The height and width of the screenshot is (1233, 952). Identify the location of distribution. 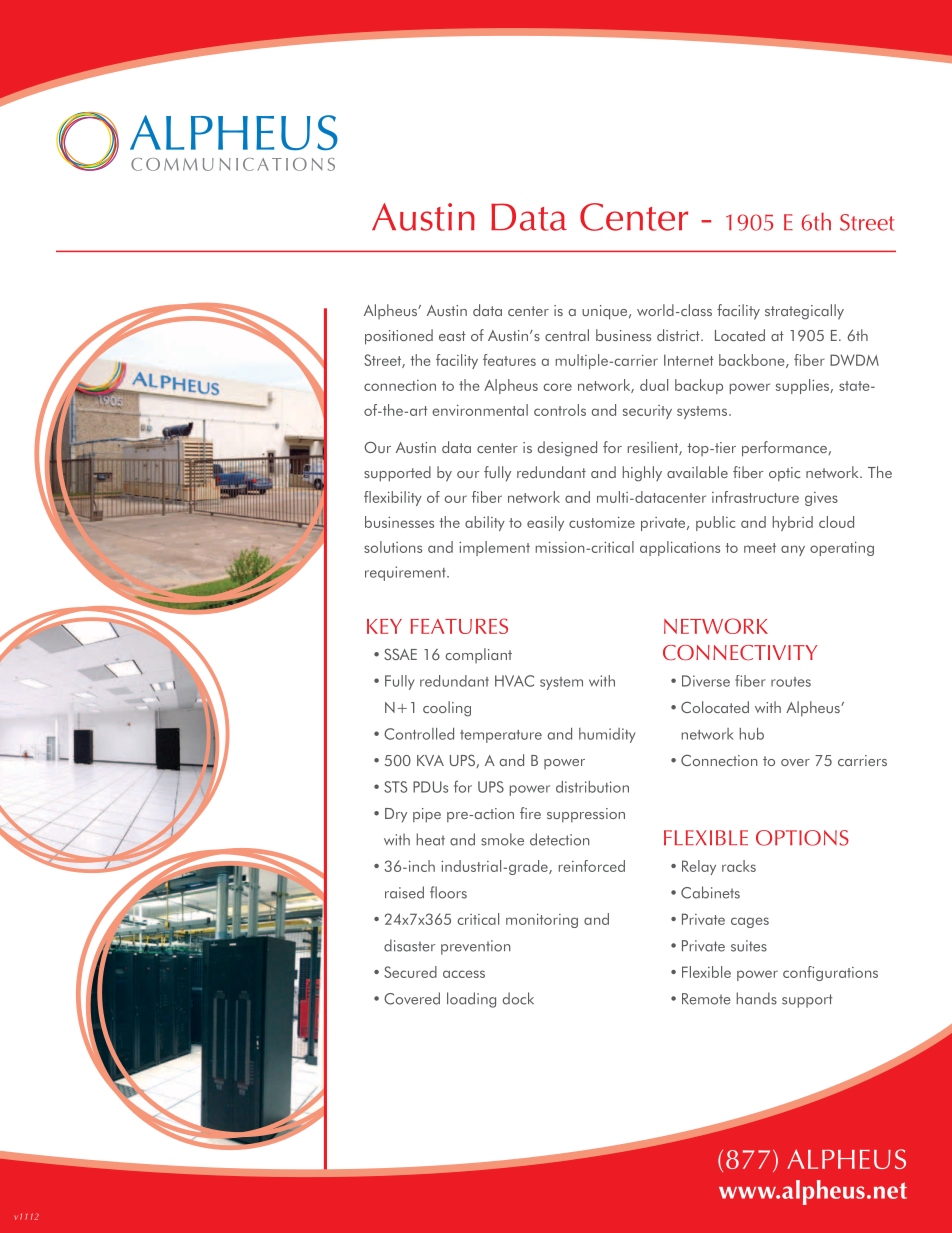
(592, 787).
